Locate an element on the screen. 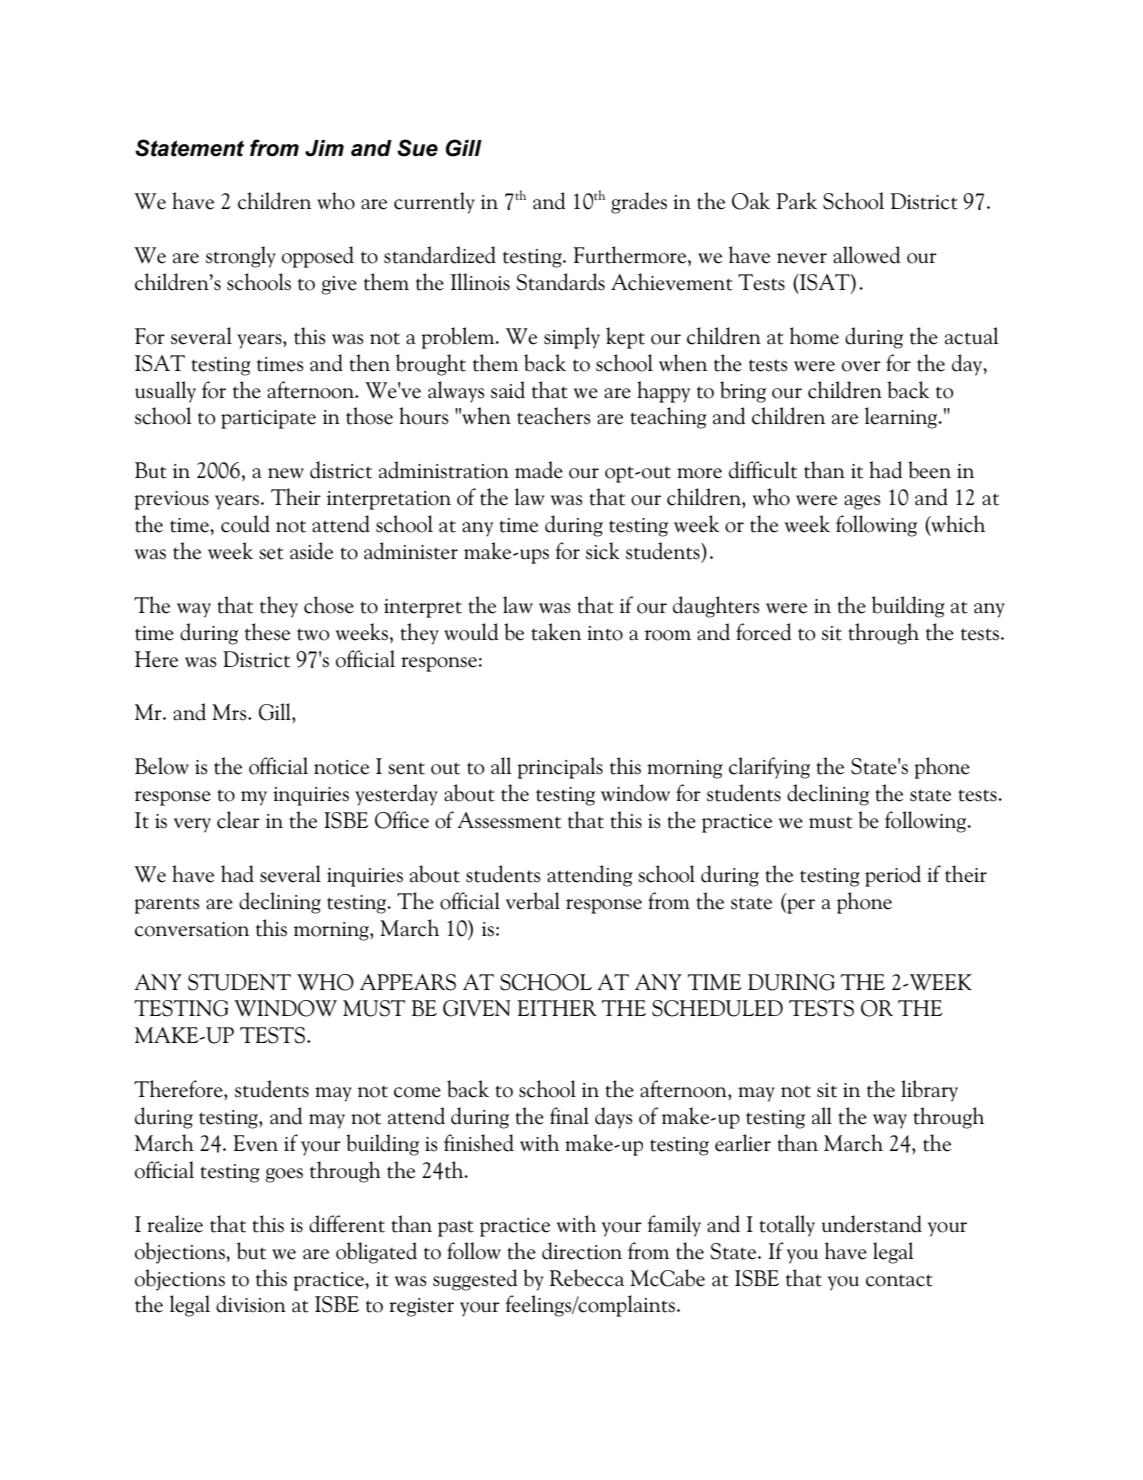  clarifying is located at coordinates (769, 768).
